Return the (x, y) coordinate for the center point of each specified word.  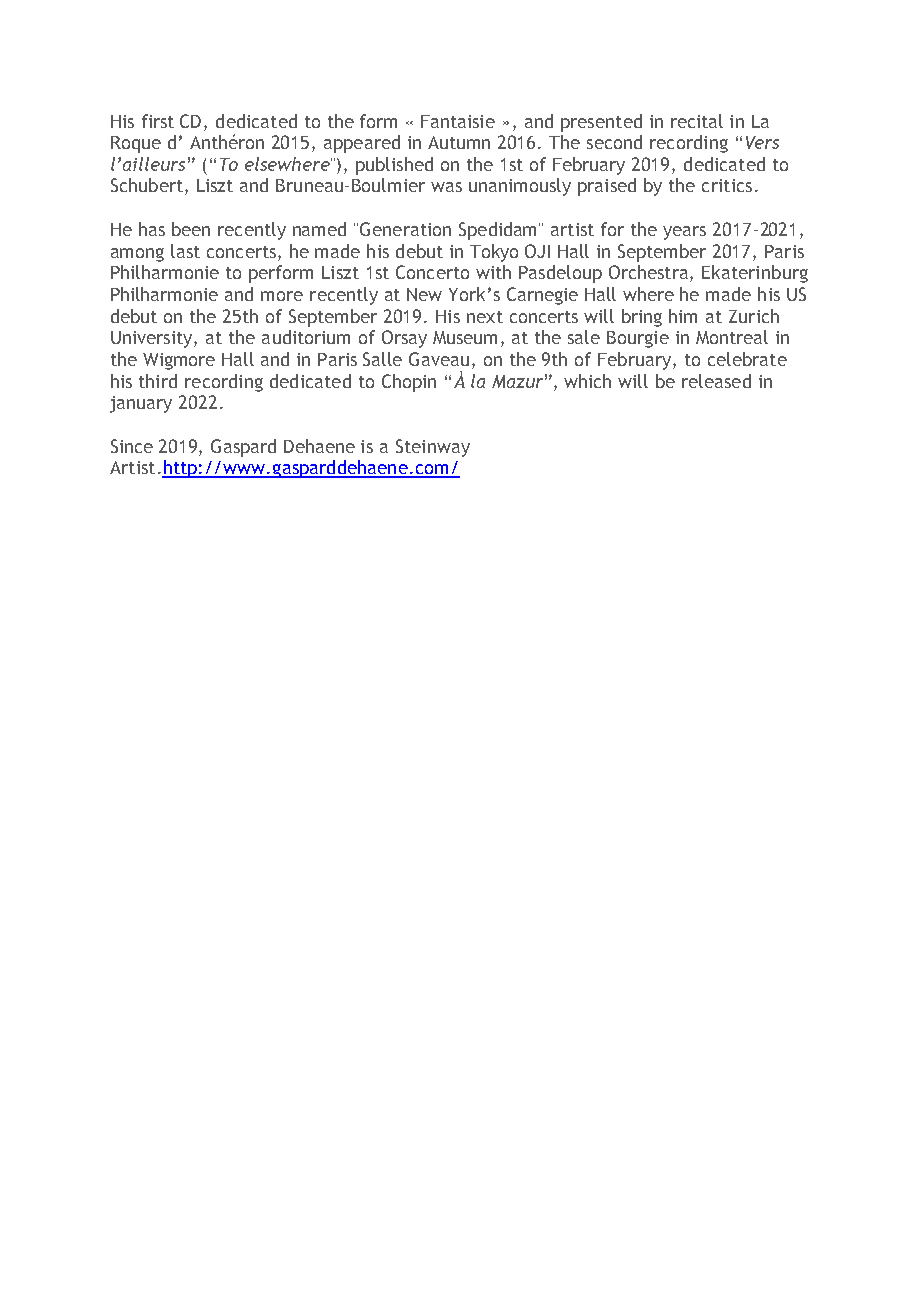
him (683, 316)
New (424, 294)
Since (132, 446)
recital (697, 121)
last (185, 251)
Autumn (459, 142)
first (158, 121)
